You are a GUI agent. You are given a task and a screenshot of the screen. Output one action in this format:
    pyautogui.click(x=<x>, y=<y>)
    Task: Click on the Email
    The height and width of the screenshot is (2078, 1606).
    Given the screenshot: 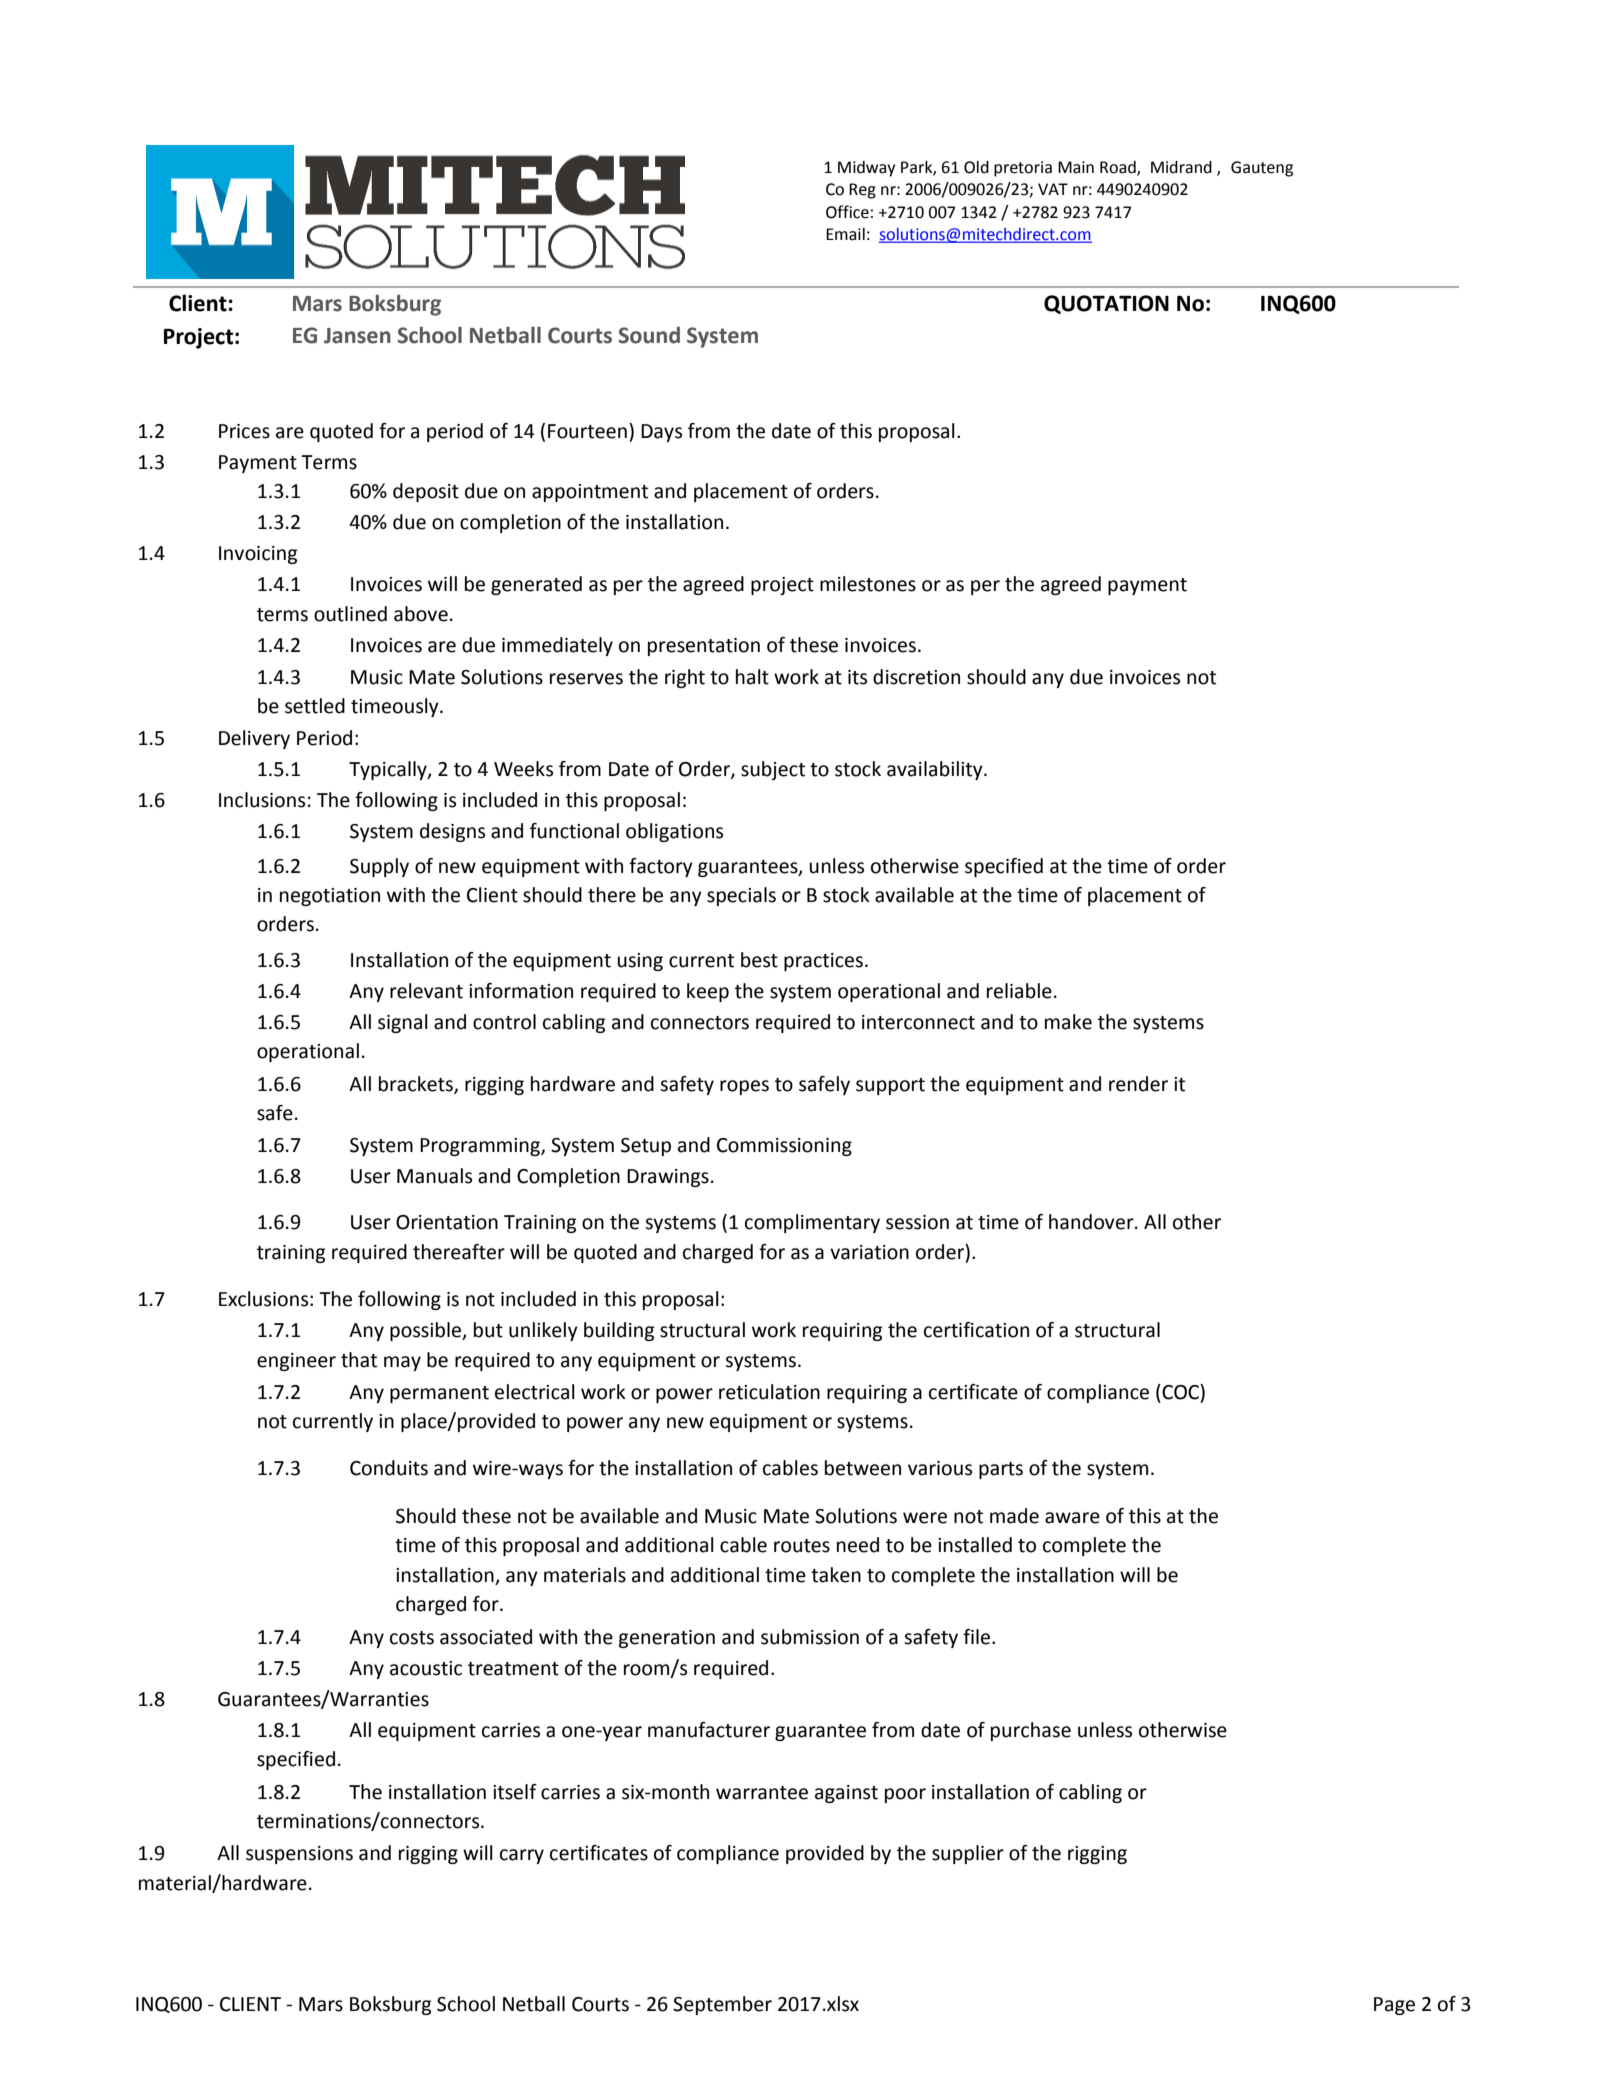 What is the action you would take?
    pyautogui.click(x=845, y=234)
